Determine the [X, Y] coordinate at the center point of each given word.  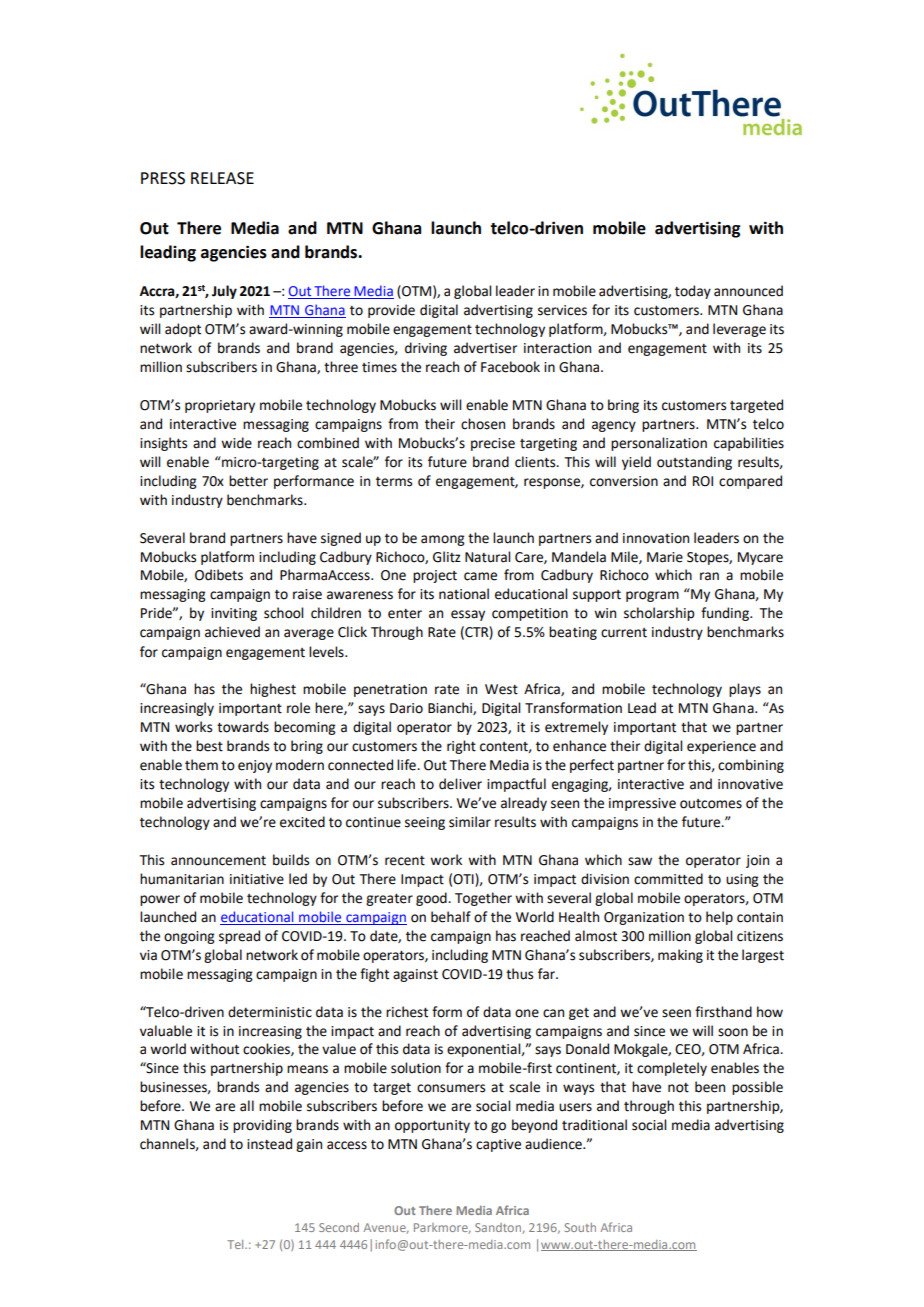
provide [391, 311]
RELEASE [222, 178]
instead [269, 1144]
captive [498, 1145]
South [580, 1227]
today [693, 292]
